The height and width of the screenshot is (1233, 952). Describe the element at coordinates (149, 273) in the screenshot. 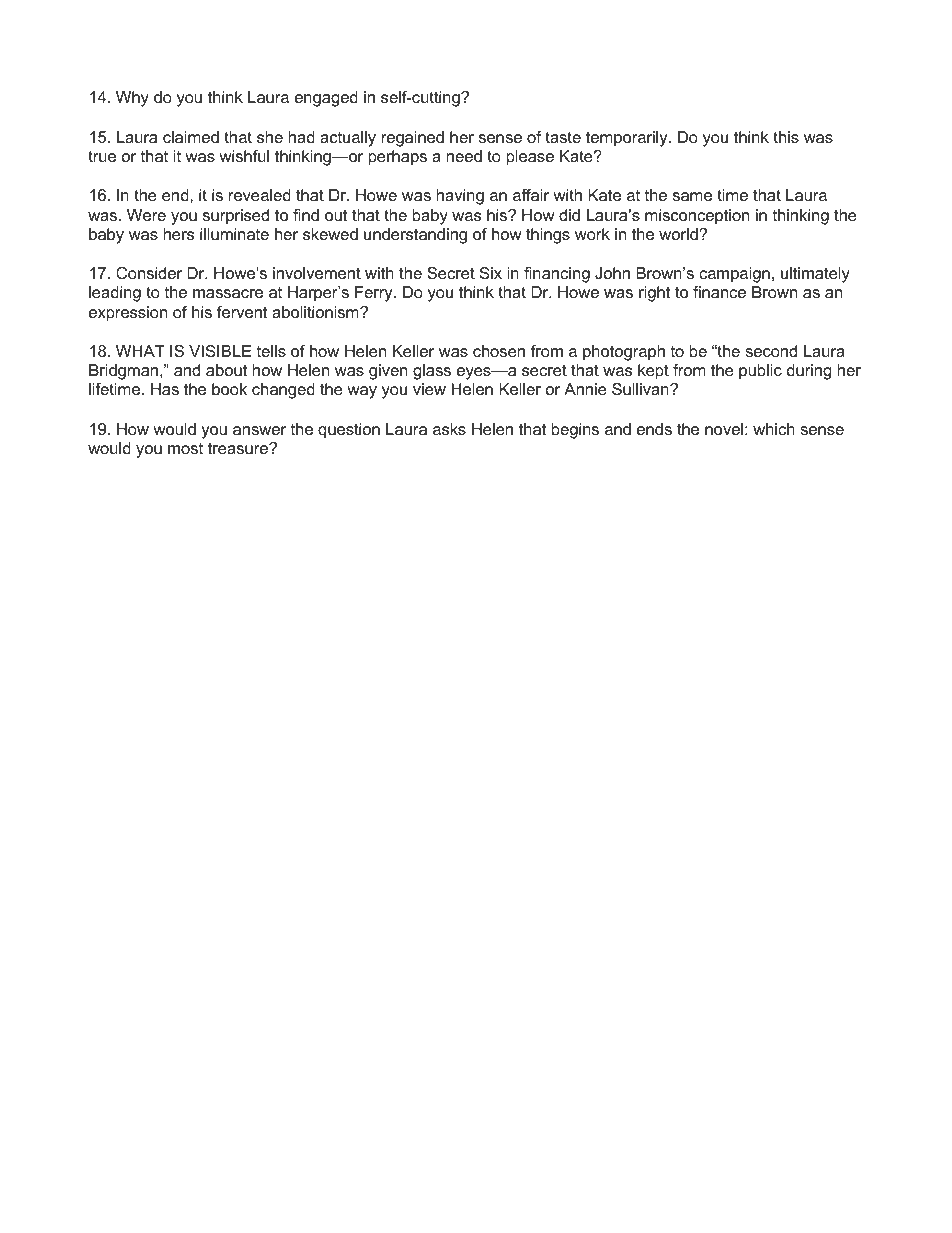

I see `Consider` at that location.
